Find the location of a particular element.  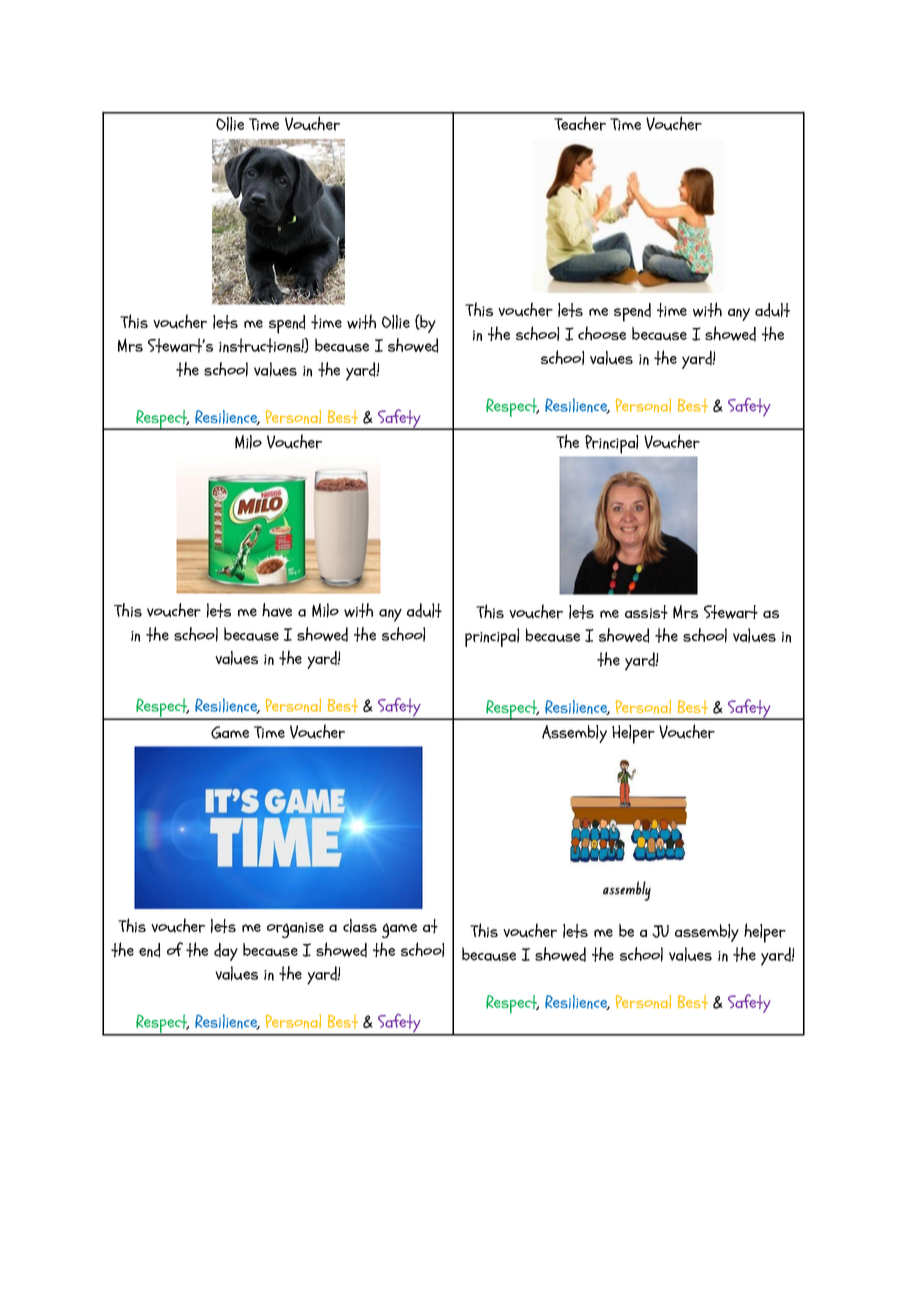

class is located at coordinates (360, 926).
